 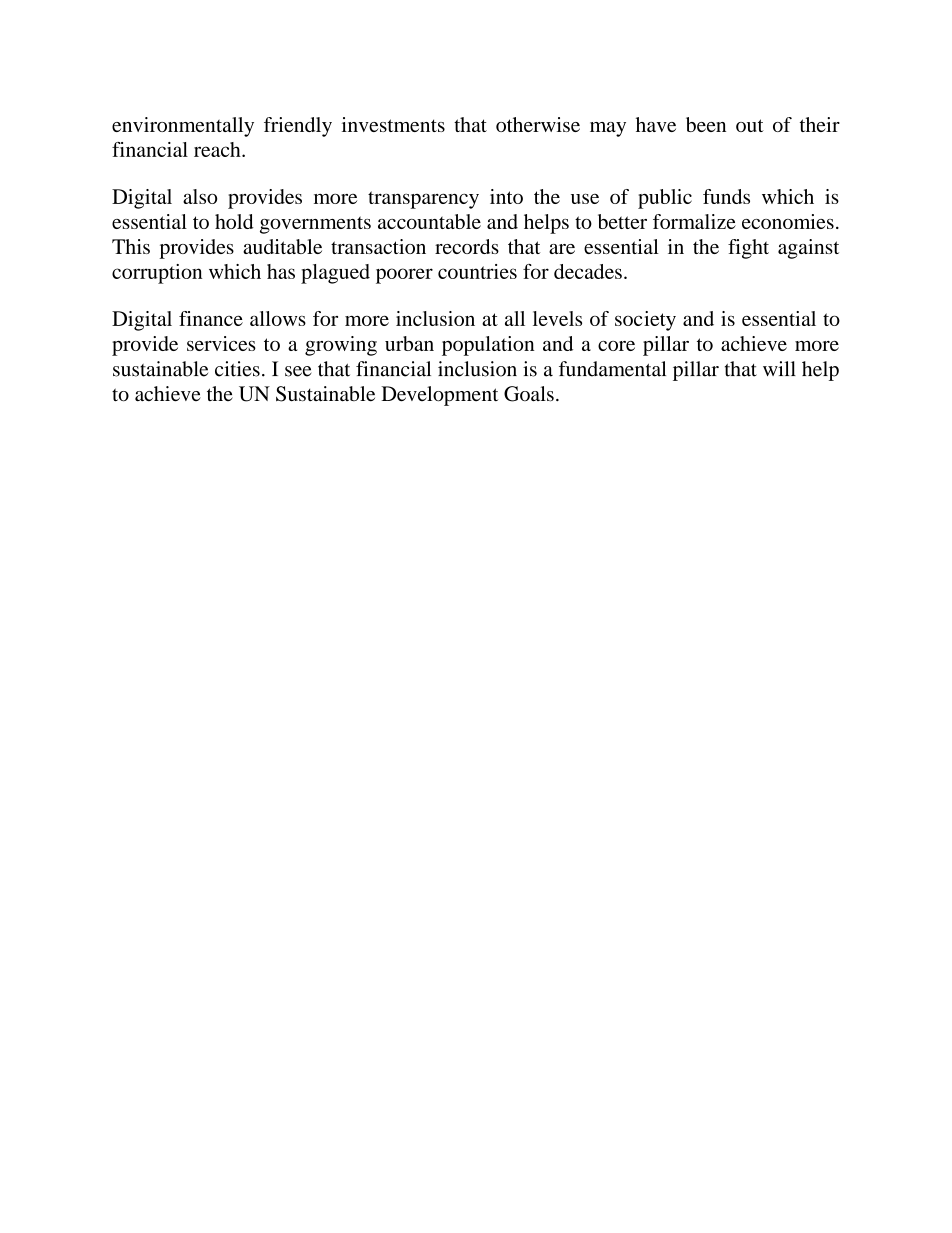 What do you see at coordinates (557, 318) in the screenshot?
I see `levels` at bounding box center [557, 318].
